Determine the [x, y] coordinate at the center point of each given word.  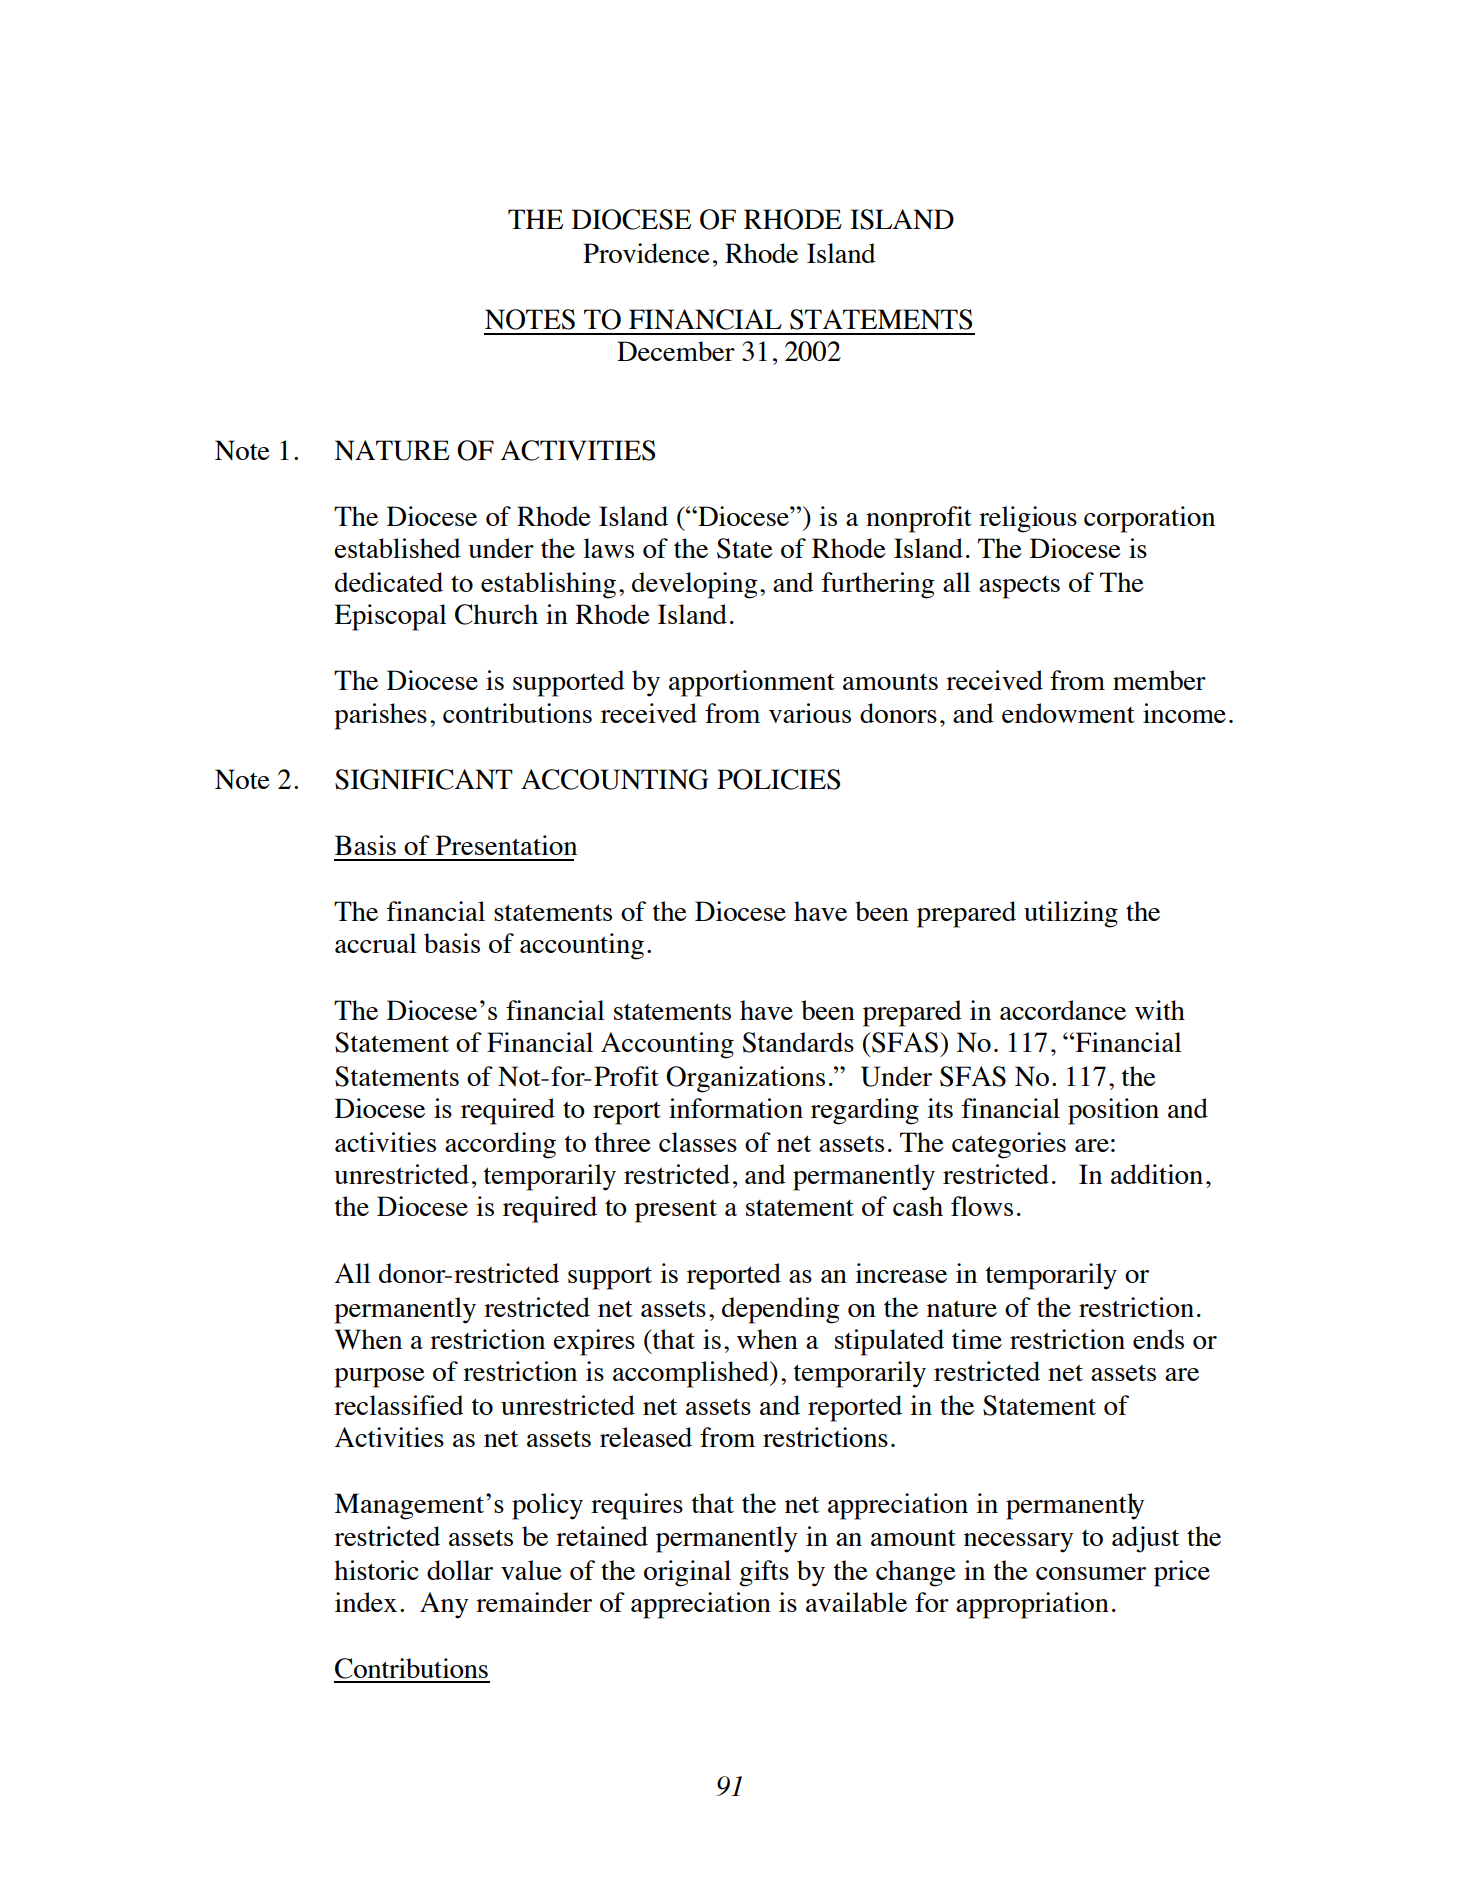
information [736, 1108]
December [676, 351]
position [1113, 1111]
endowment [1068, 713]
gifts [764, 1573]
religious [1028, 519]
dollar [460, 1570]
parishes [380, 716]
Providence [646, 253]
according [500, 1145]
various [810, 713]
